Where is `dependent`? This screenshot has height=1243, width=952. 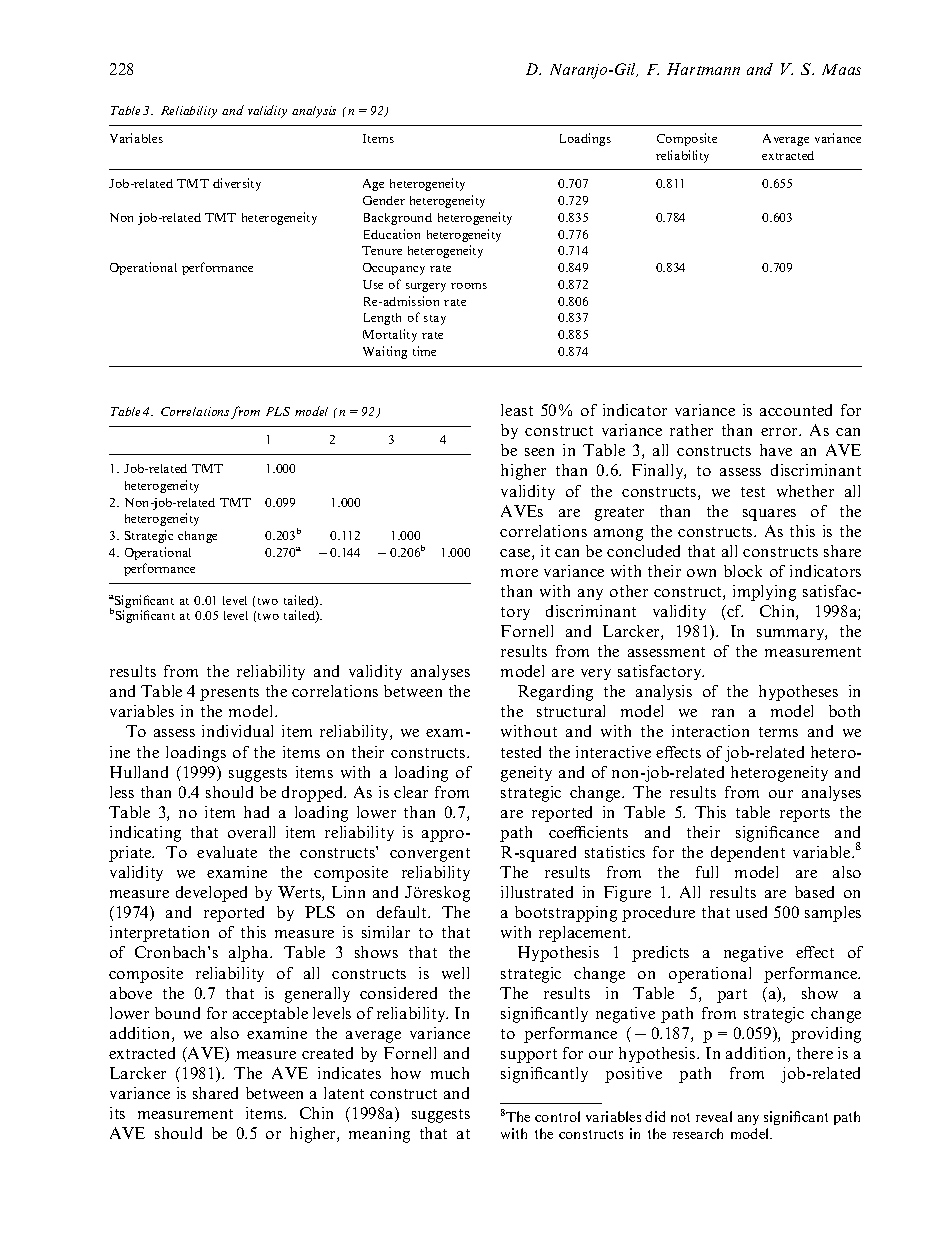
dependent is located at coordinates (748, 854).
